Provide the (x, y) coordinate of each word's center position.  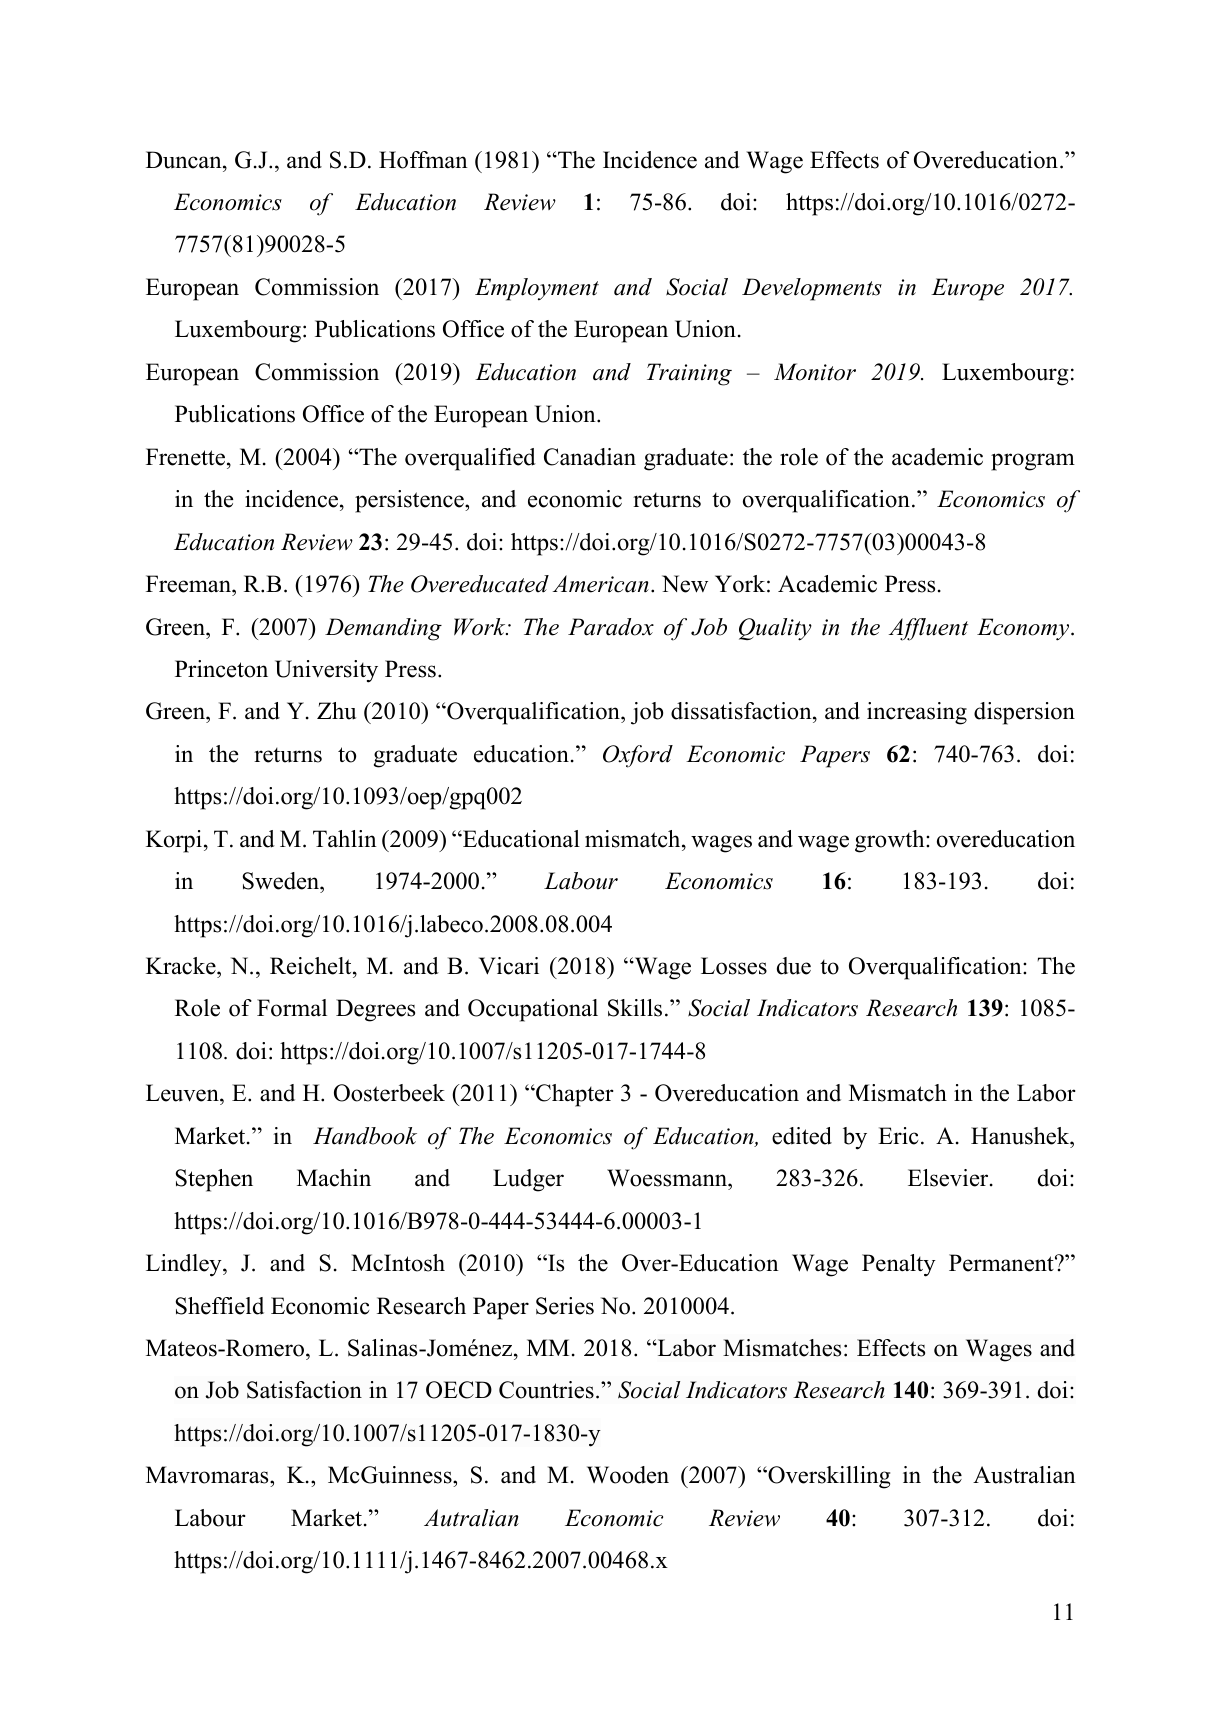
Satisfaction (304, 1390)
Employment (537, 289)
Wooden (628, 1475)
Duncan (185, 160)
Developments (812, 289)
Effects (891, 1348)
